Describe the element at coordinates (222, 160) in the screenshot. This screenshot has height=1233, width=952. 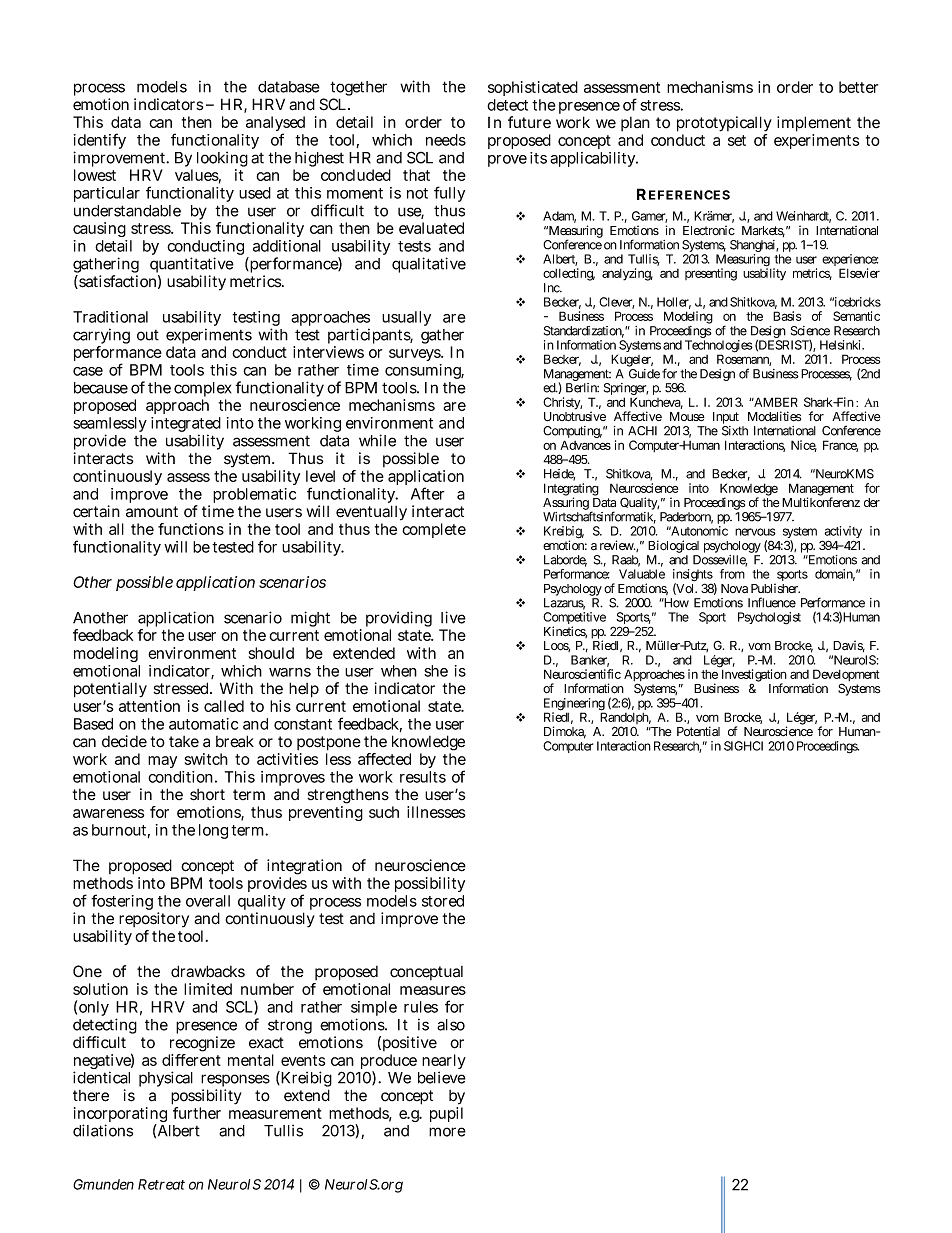
I see `looking` at that location.
